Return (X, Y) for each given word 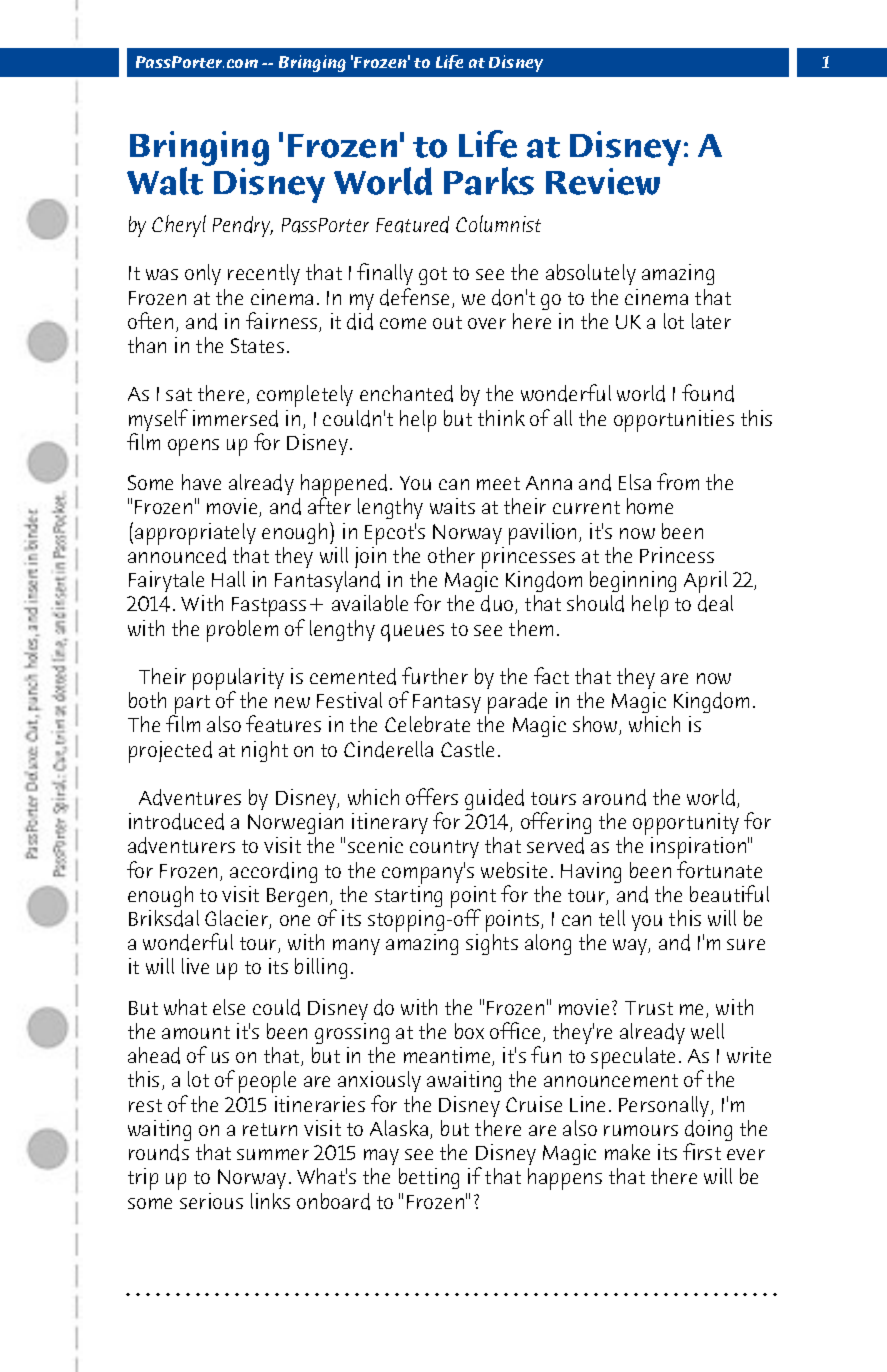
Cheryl (179, 226)
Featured (412, 224)
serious (211, 1201)
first (702, 1151)
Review (603, 181)
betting (429, 1178)
